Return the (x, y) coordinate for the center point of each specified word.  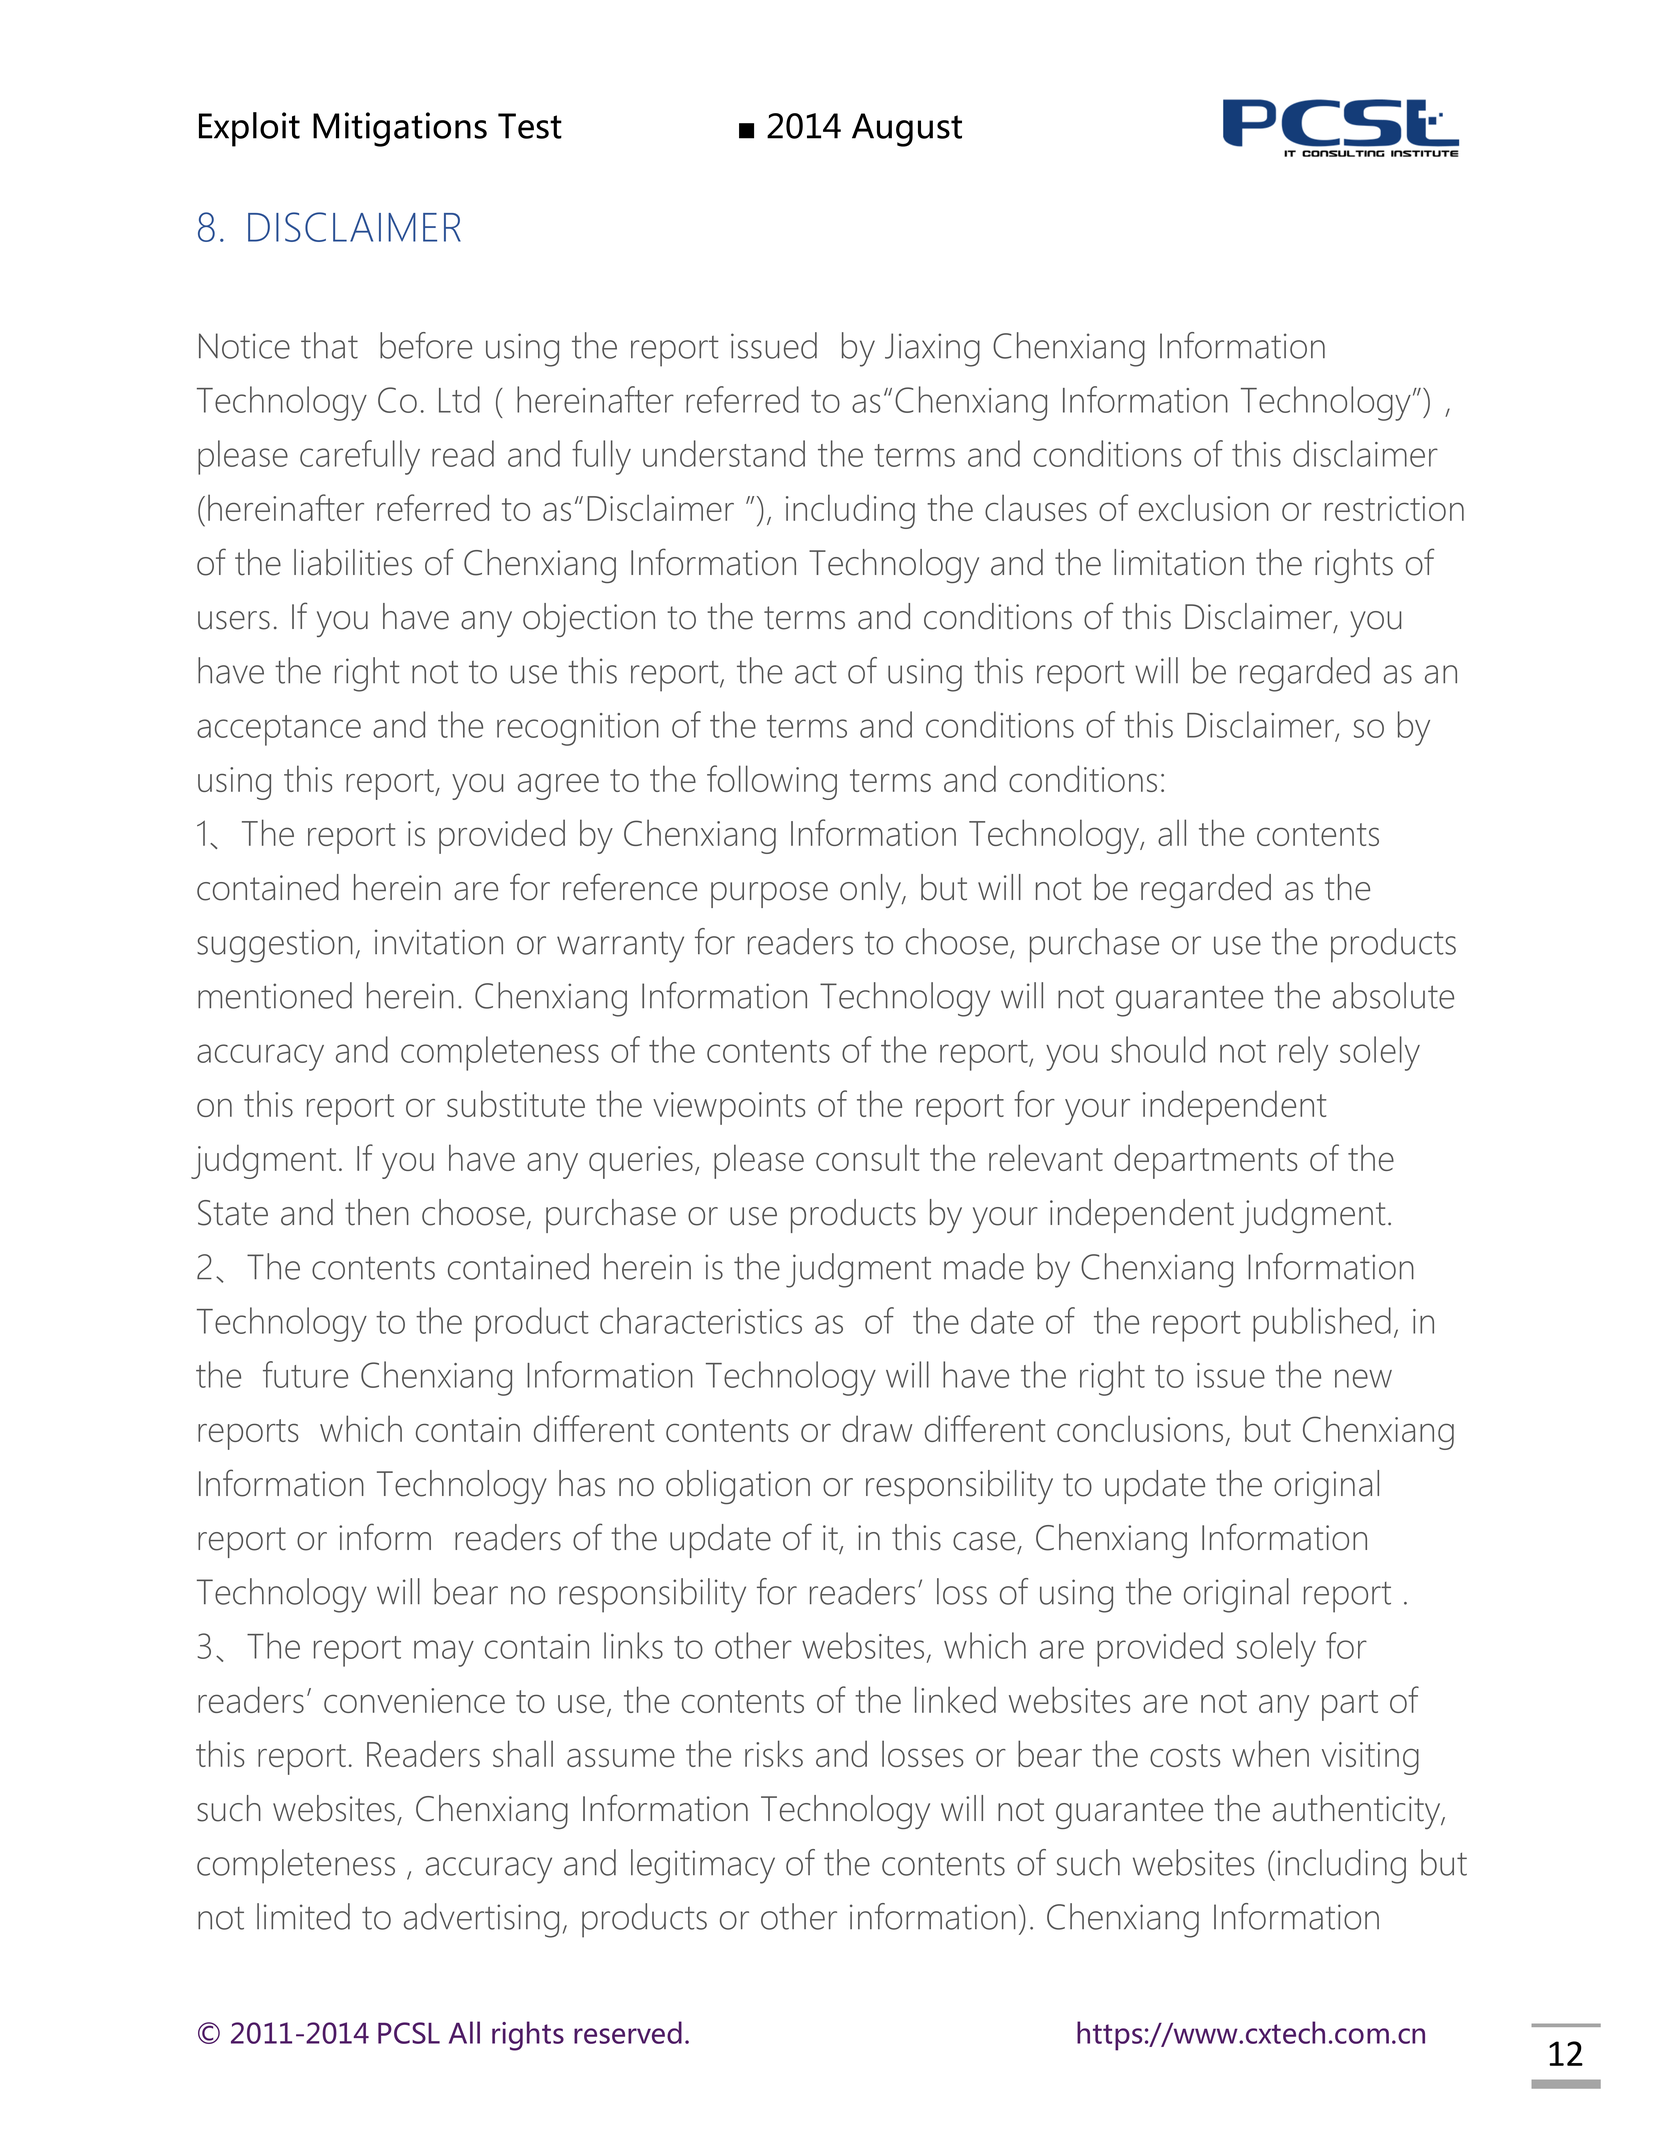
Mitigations (400, 129)
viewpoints (729, 1108)
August (907, 130)
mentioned (275, 995)
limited (303, 1916)
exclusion (1204, 507)
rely (1303, 1053)
